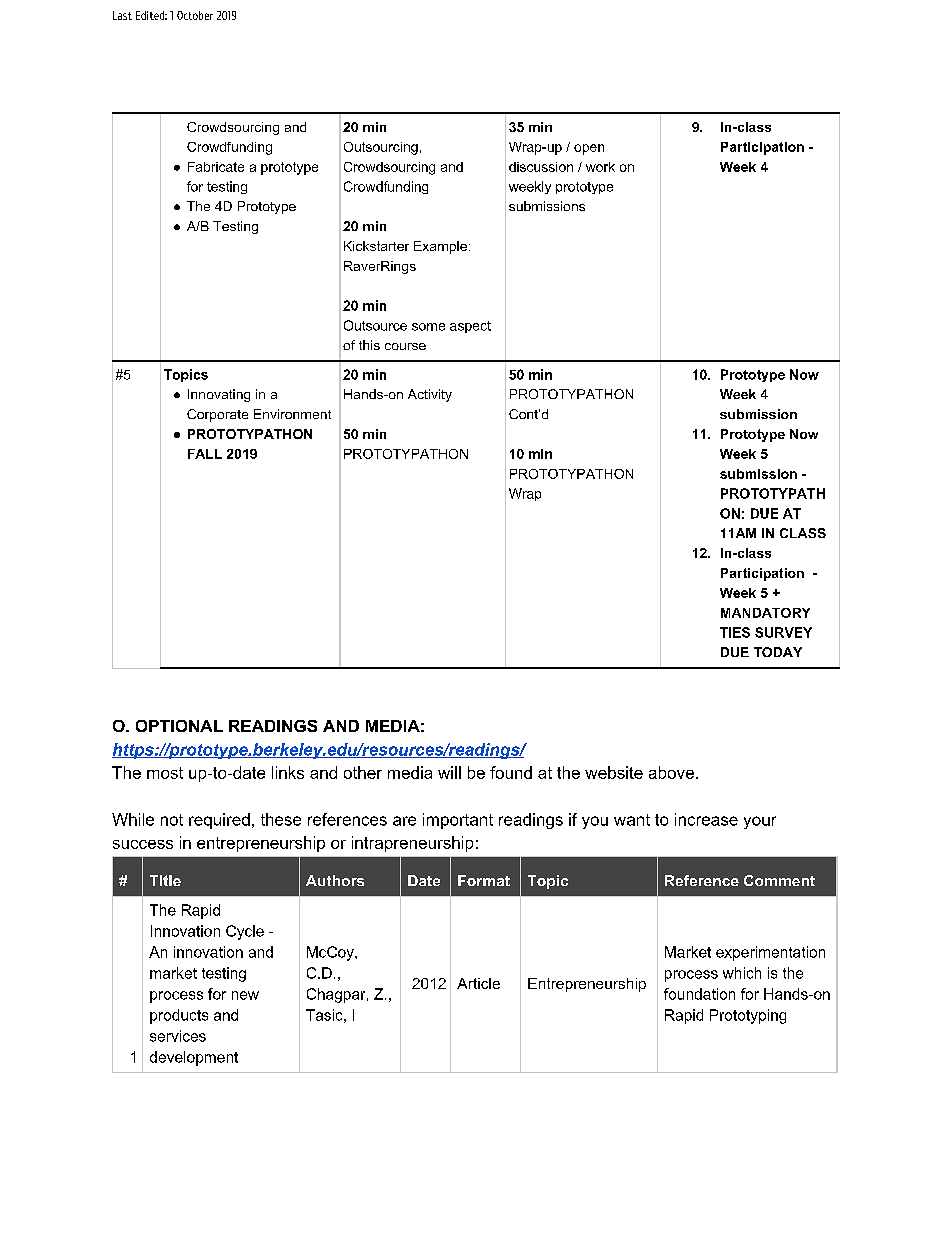 The width and height of the page is (952, 1233). Describe the element at coordinates (589, 149) in the page. I see `open` at that location.
